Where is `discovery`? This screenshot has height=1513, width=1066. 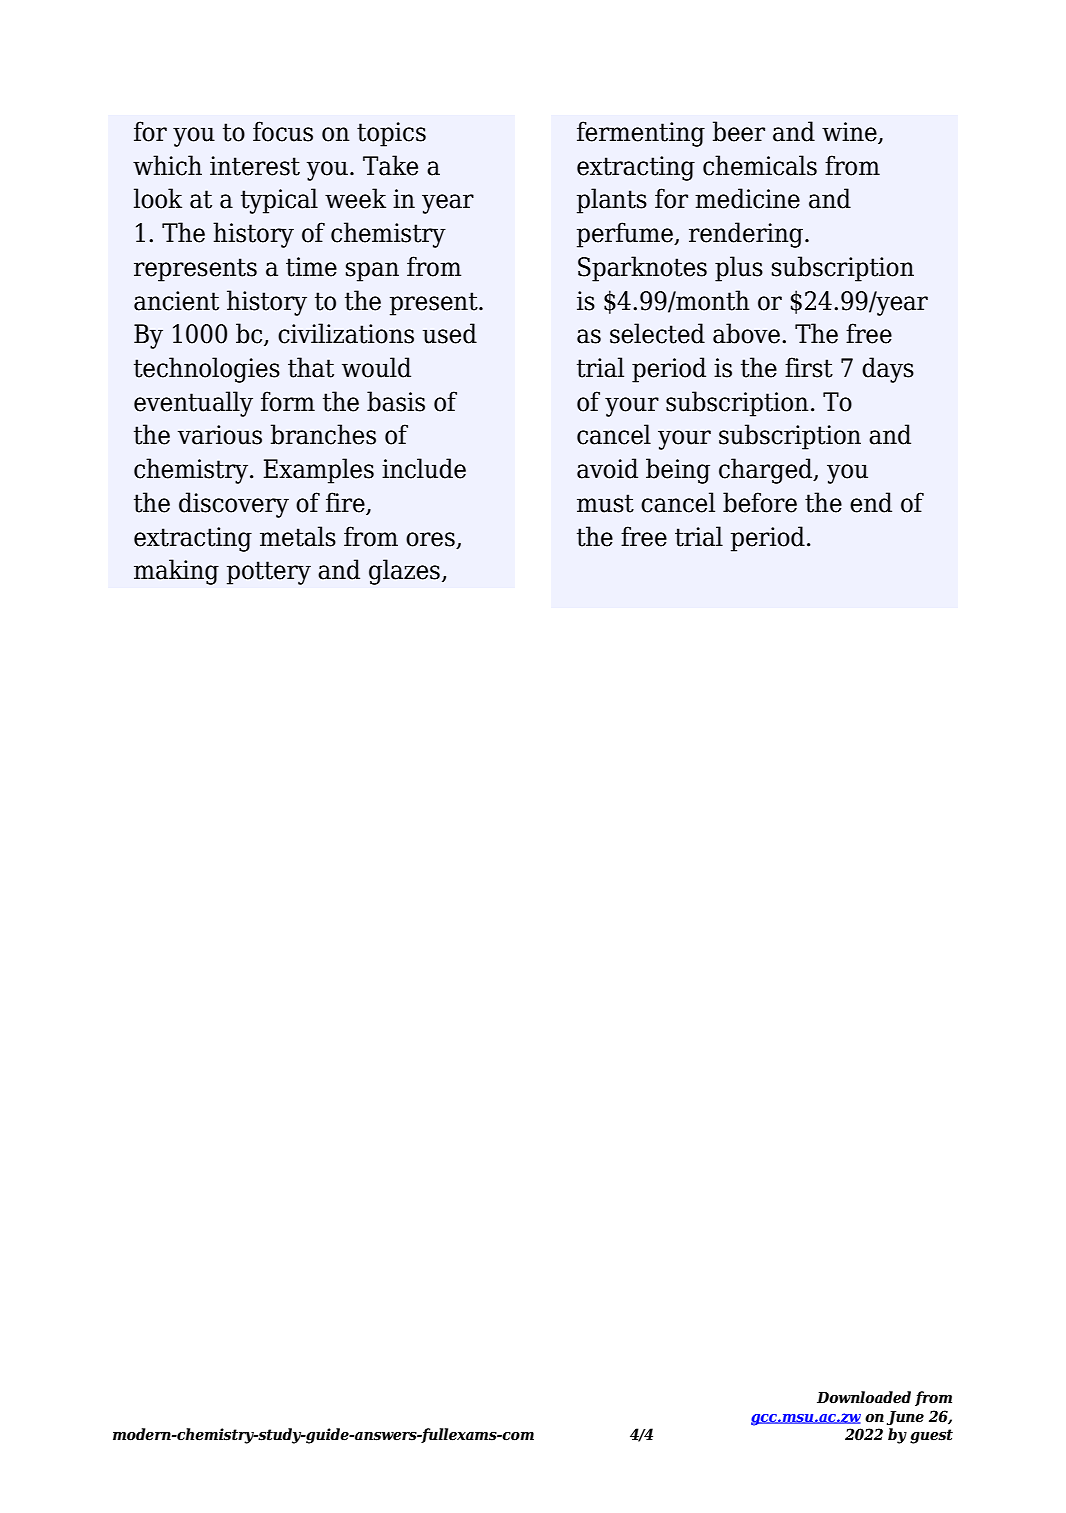 discovery is located at coordinates (234, 505).
